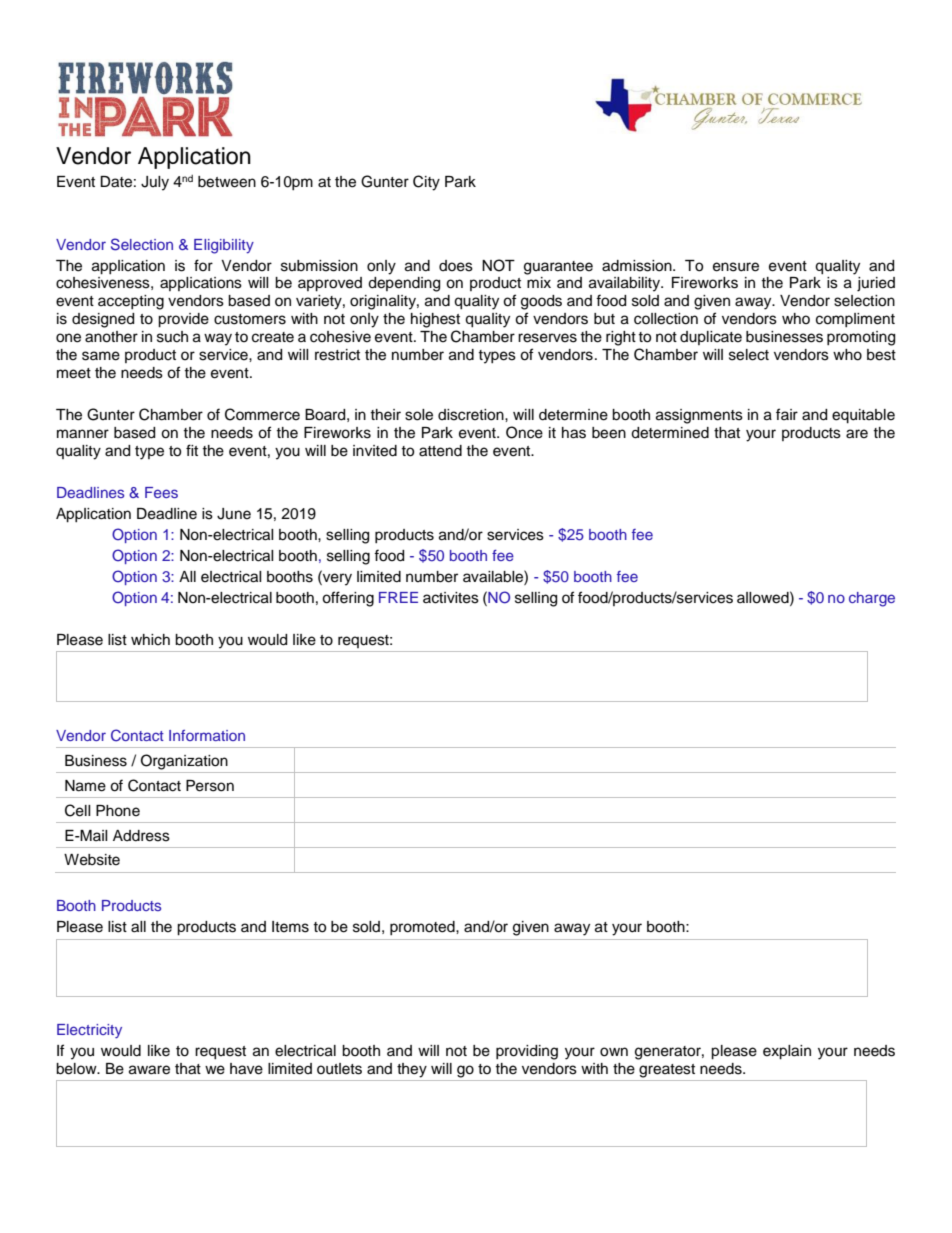 Image resolution: width=952 pixels, height=1233 pixels. What do you see at coordinates (192, 450) in the document?
I see `fit` at bounding box center [192, 450].
